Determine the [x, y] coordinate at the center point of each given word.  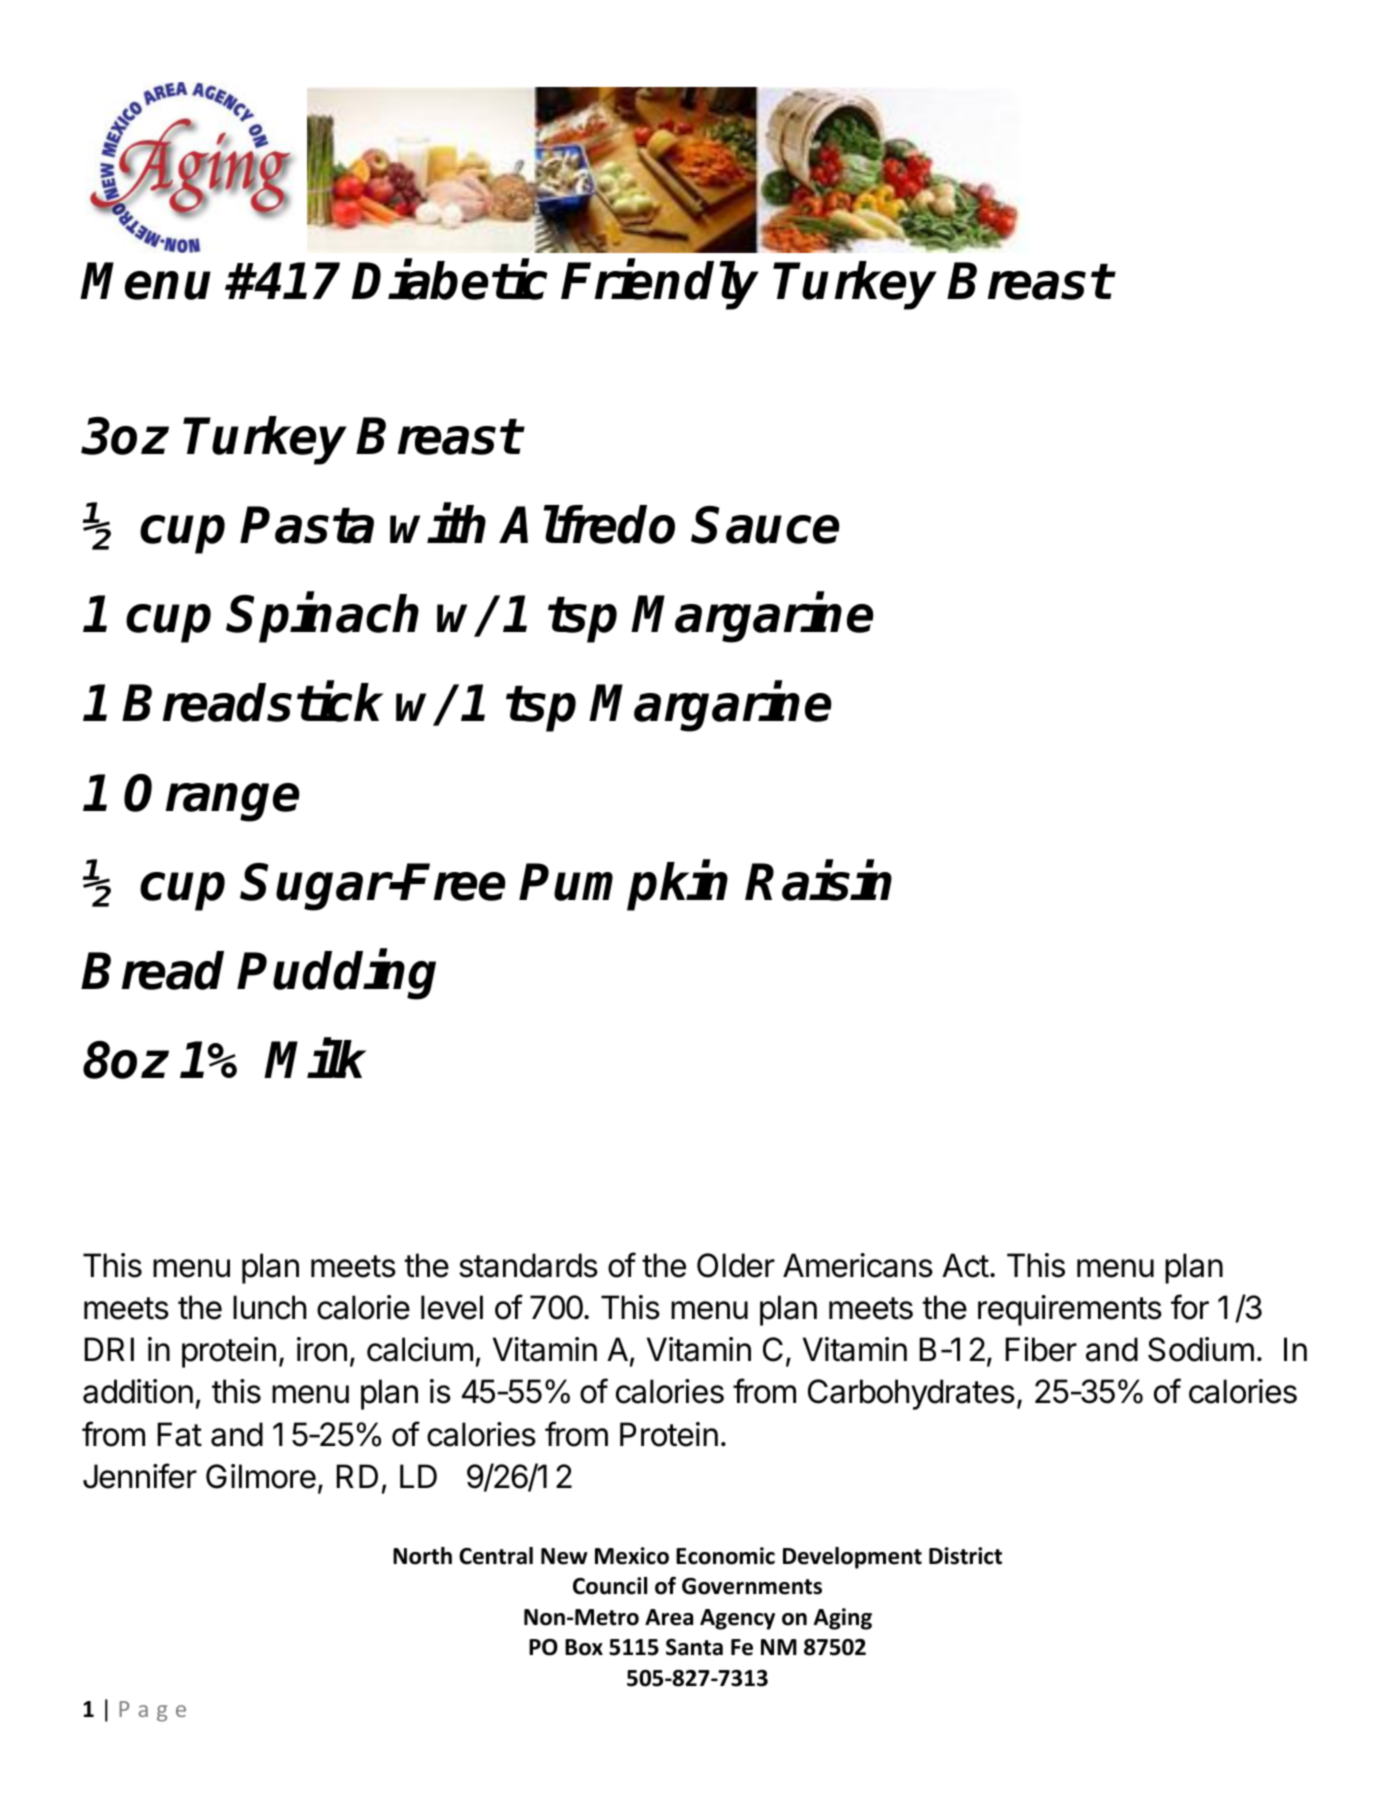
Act [965, 1265]
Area [669, 1617]
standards [528, 1265]
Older [736, 1265]
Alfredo [588, 524]
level [452, 1307]
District [965, 1556]
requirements [1070, 1310]
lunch [270, 1307]
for [1190, 1307]
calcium [420, 1349]
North [422, 1556]
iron [322, 1349]
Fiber [1041, 1349]
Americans [858, 1265]
